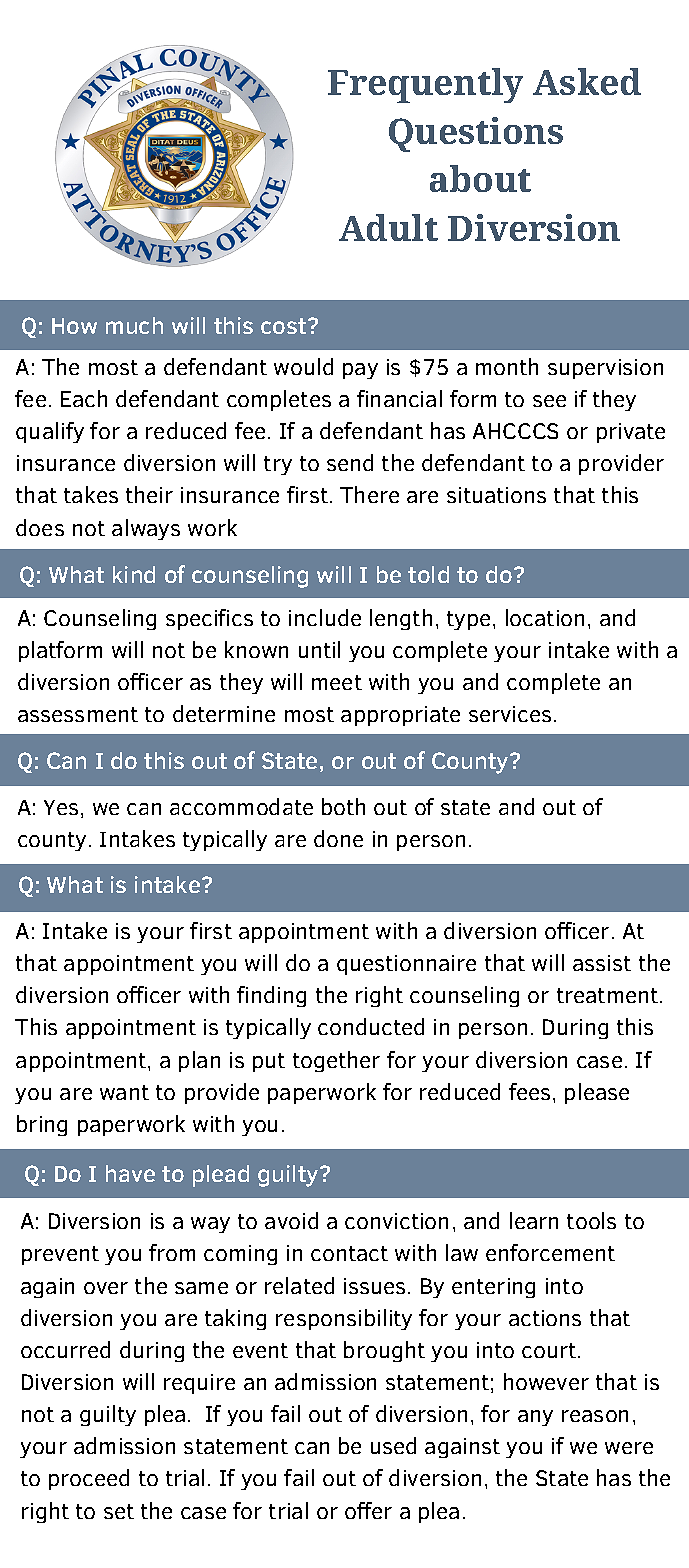 The image size is (689, 1568). I want to click on together, so click(336, 1061).
